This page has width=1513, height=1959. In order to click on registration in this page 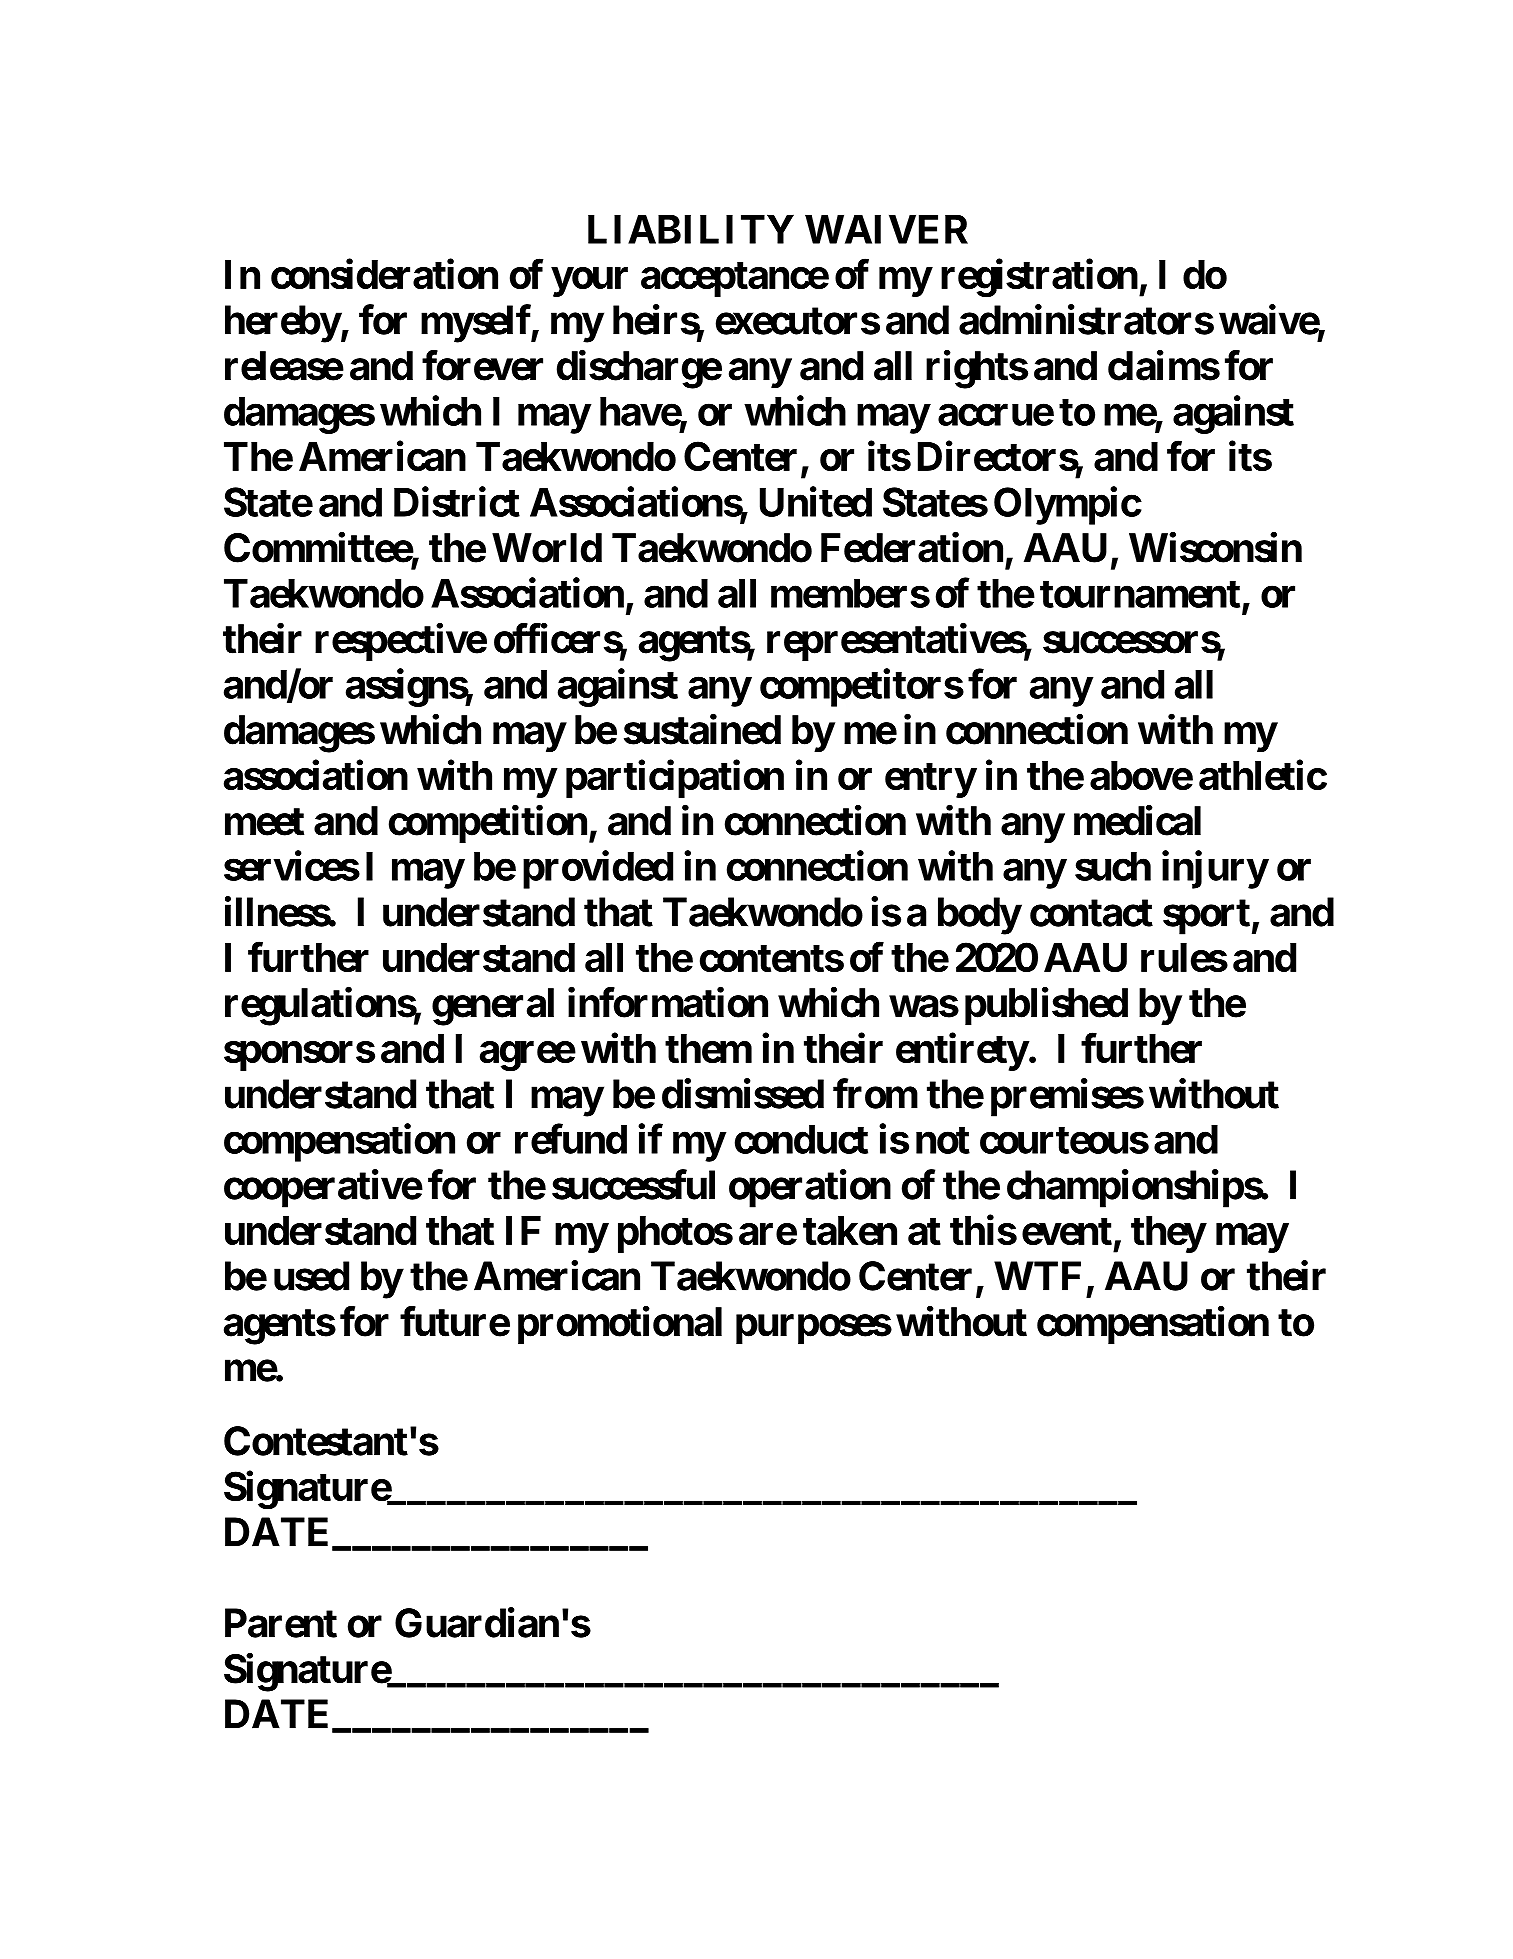, I will do `click(1039, 278)`.
